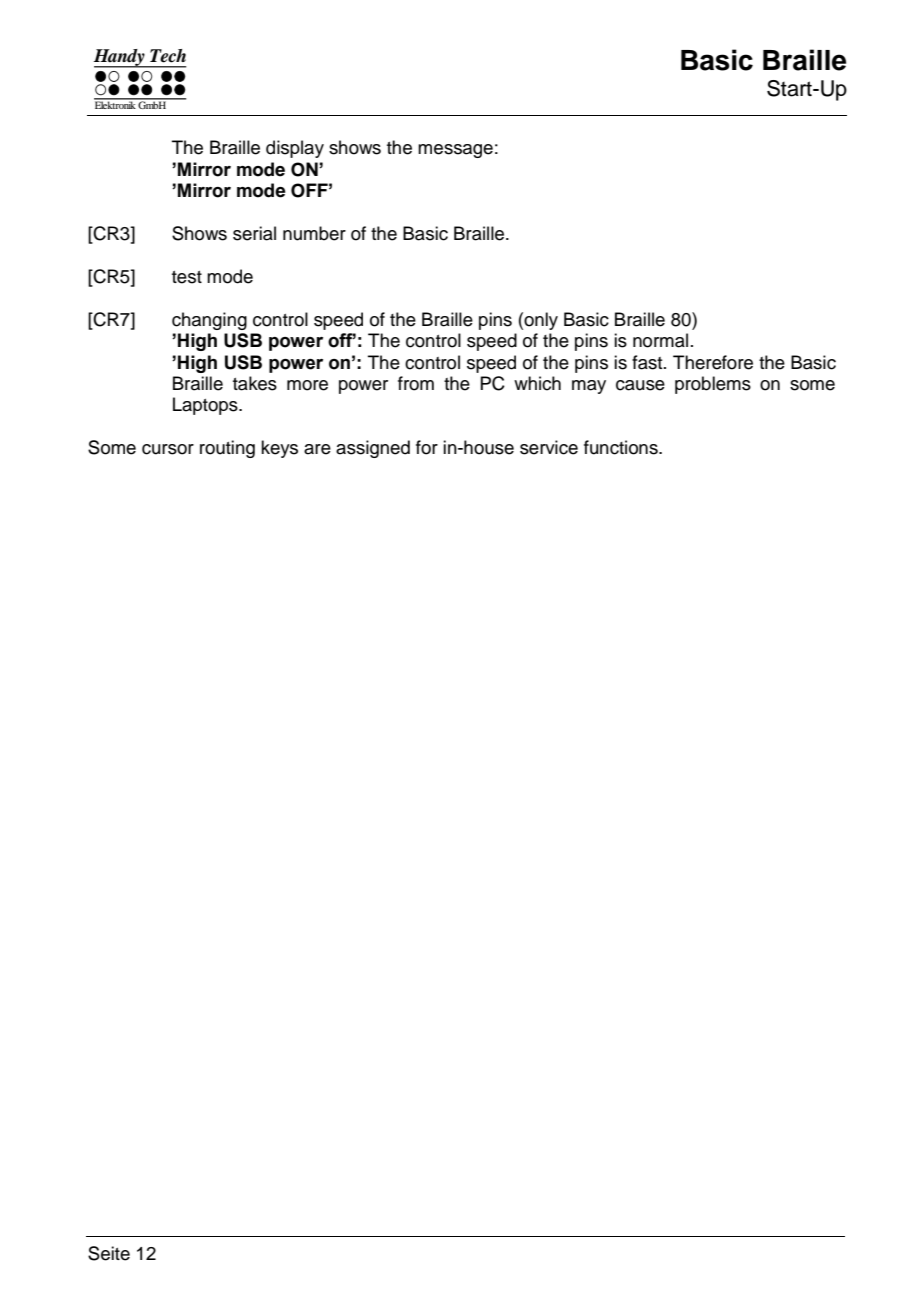  What do you see at coordinates (622, 447) in the screenshot?
I see `functions` at bounding box center [622, 447].
